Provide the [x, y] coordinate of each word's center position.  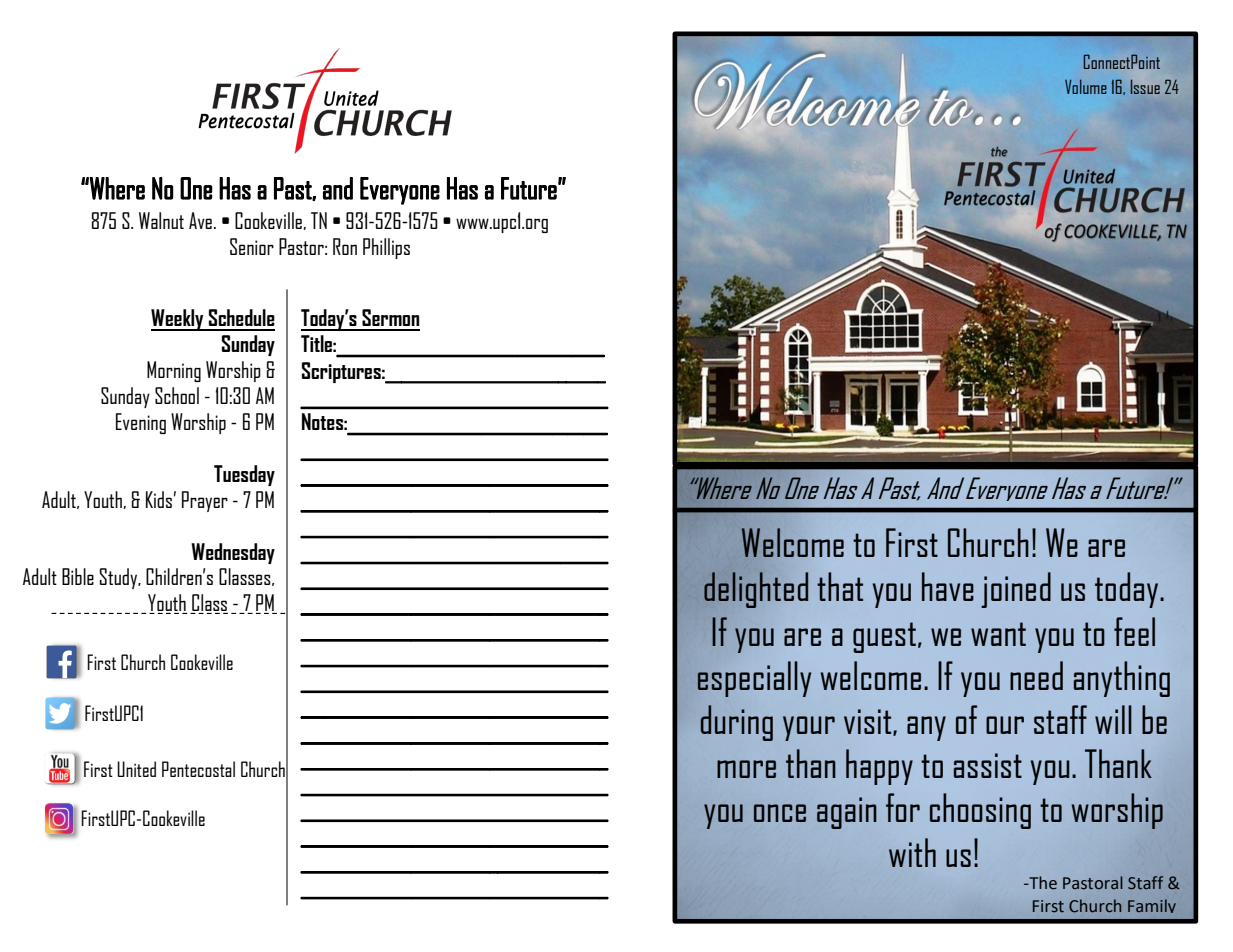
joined [1016, 590]
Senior [252, 246]
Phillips [386, 248]
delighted [756, 590]
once [780, 813]
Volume [1086, 86]
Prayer [205, 501]
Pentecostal [198, 769]
